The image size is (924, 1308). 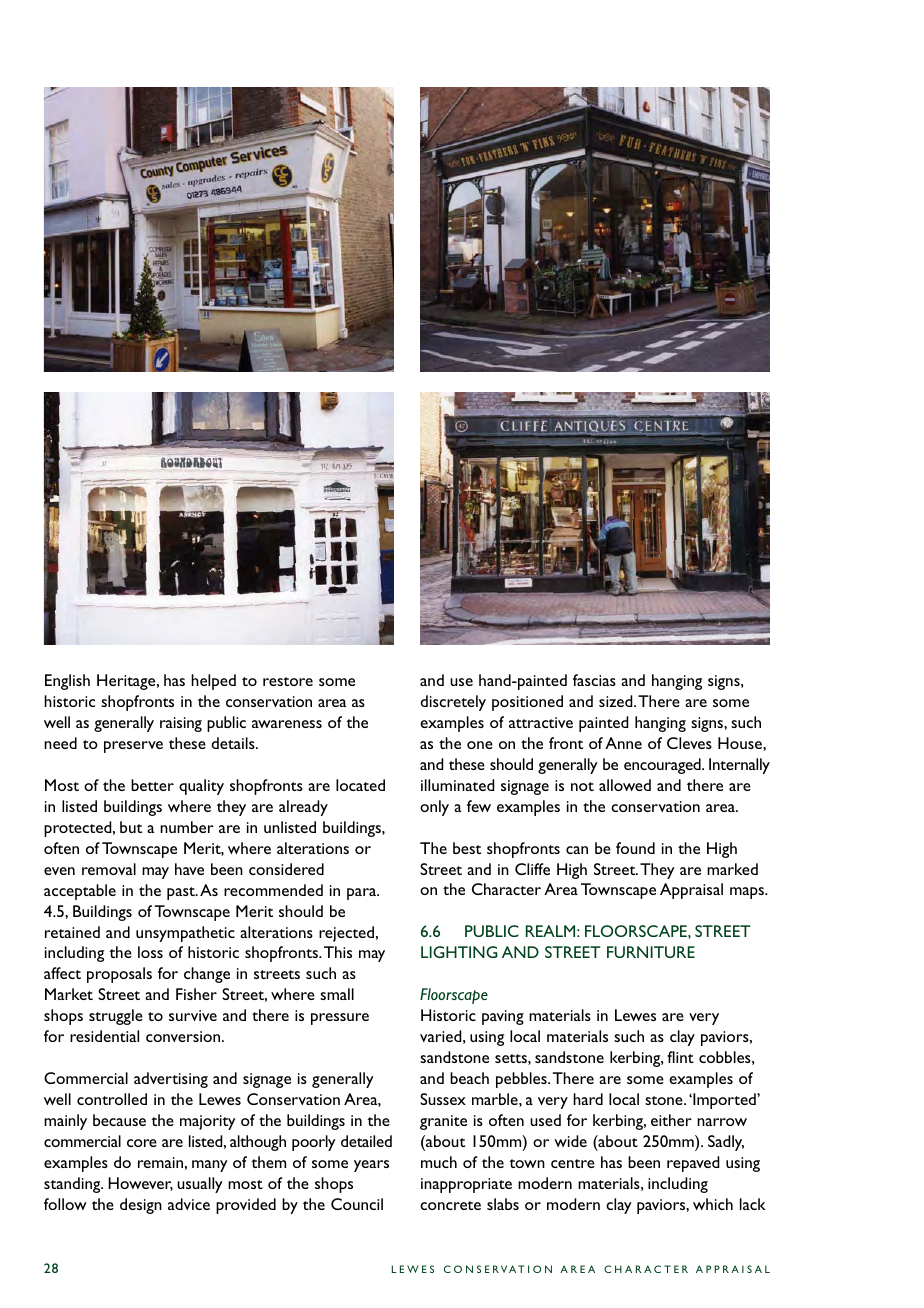 I want to click on advertising, so click(x=171, y=1080).
